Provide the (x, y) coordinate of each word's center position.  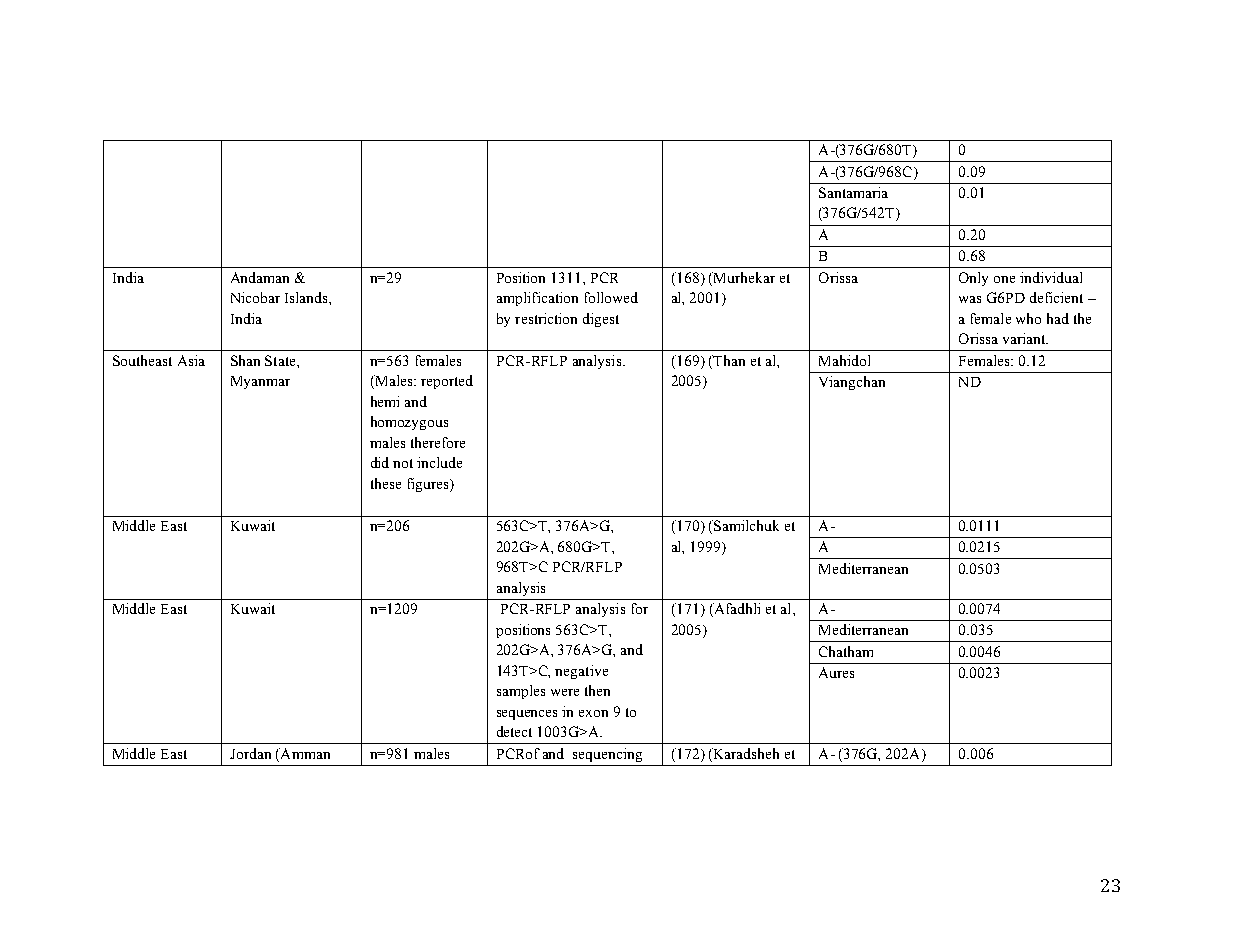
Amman (304, 753)
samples (521, 692)
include (439, 462)
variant (1025, 338)
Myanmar (260, 382)
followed (611, 297)
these (386, 483)
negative (581, 672)
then (597, 690)
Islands (307, 297)
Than (728, 360)
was (970, 299)
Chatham (846, 651)
